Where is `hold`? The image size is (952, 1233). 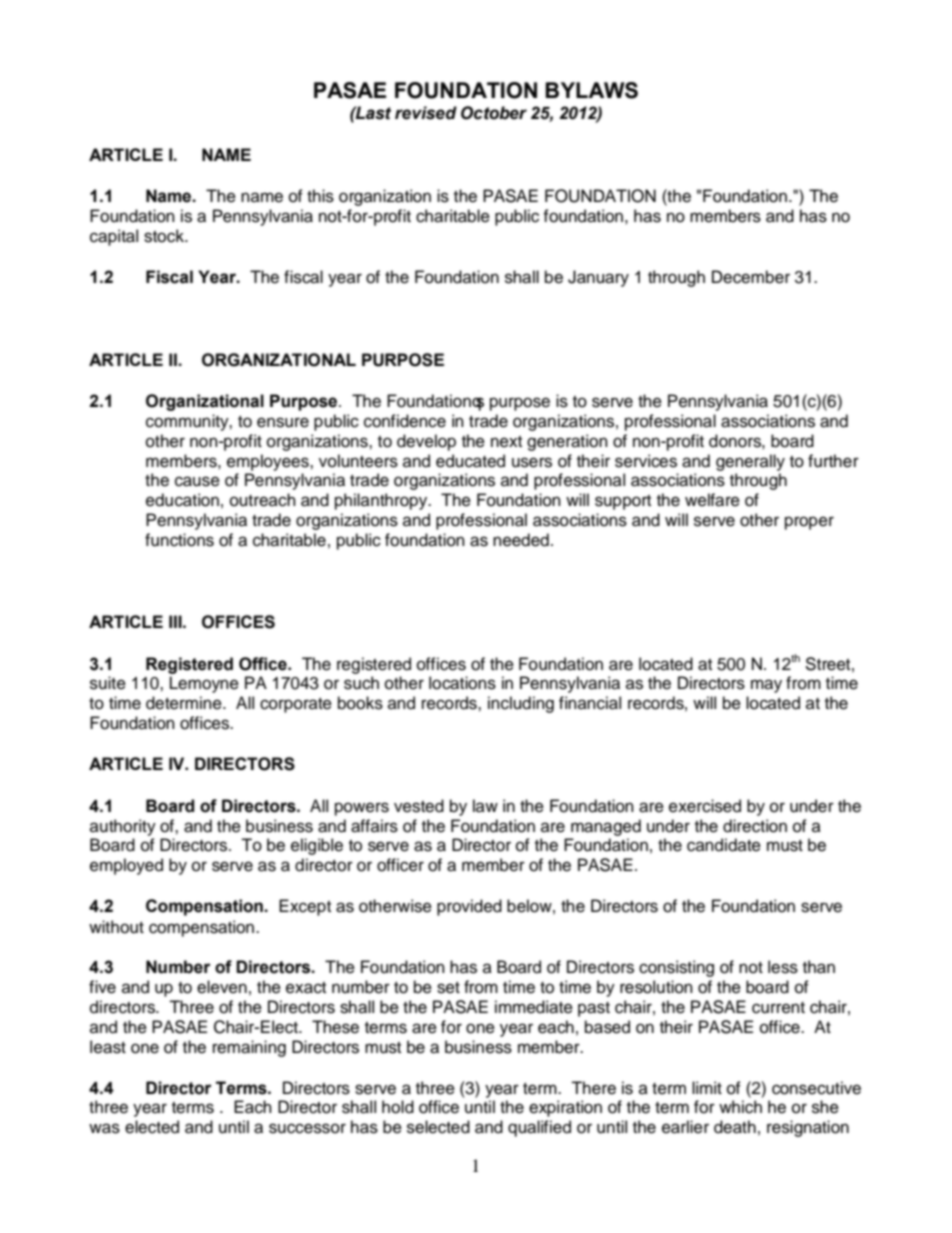
hold is located at coordinates (398, 1107).
